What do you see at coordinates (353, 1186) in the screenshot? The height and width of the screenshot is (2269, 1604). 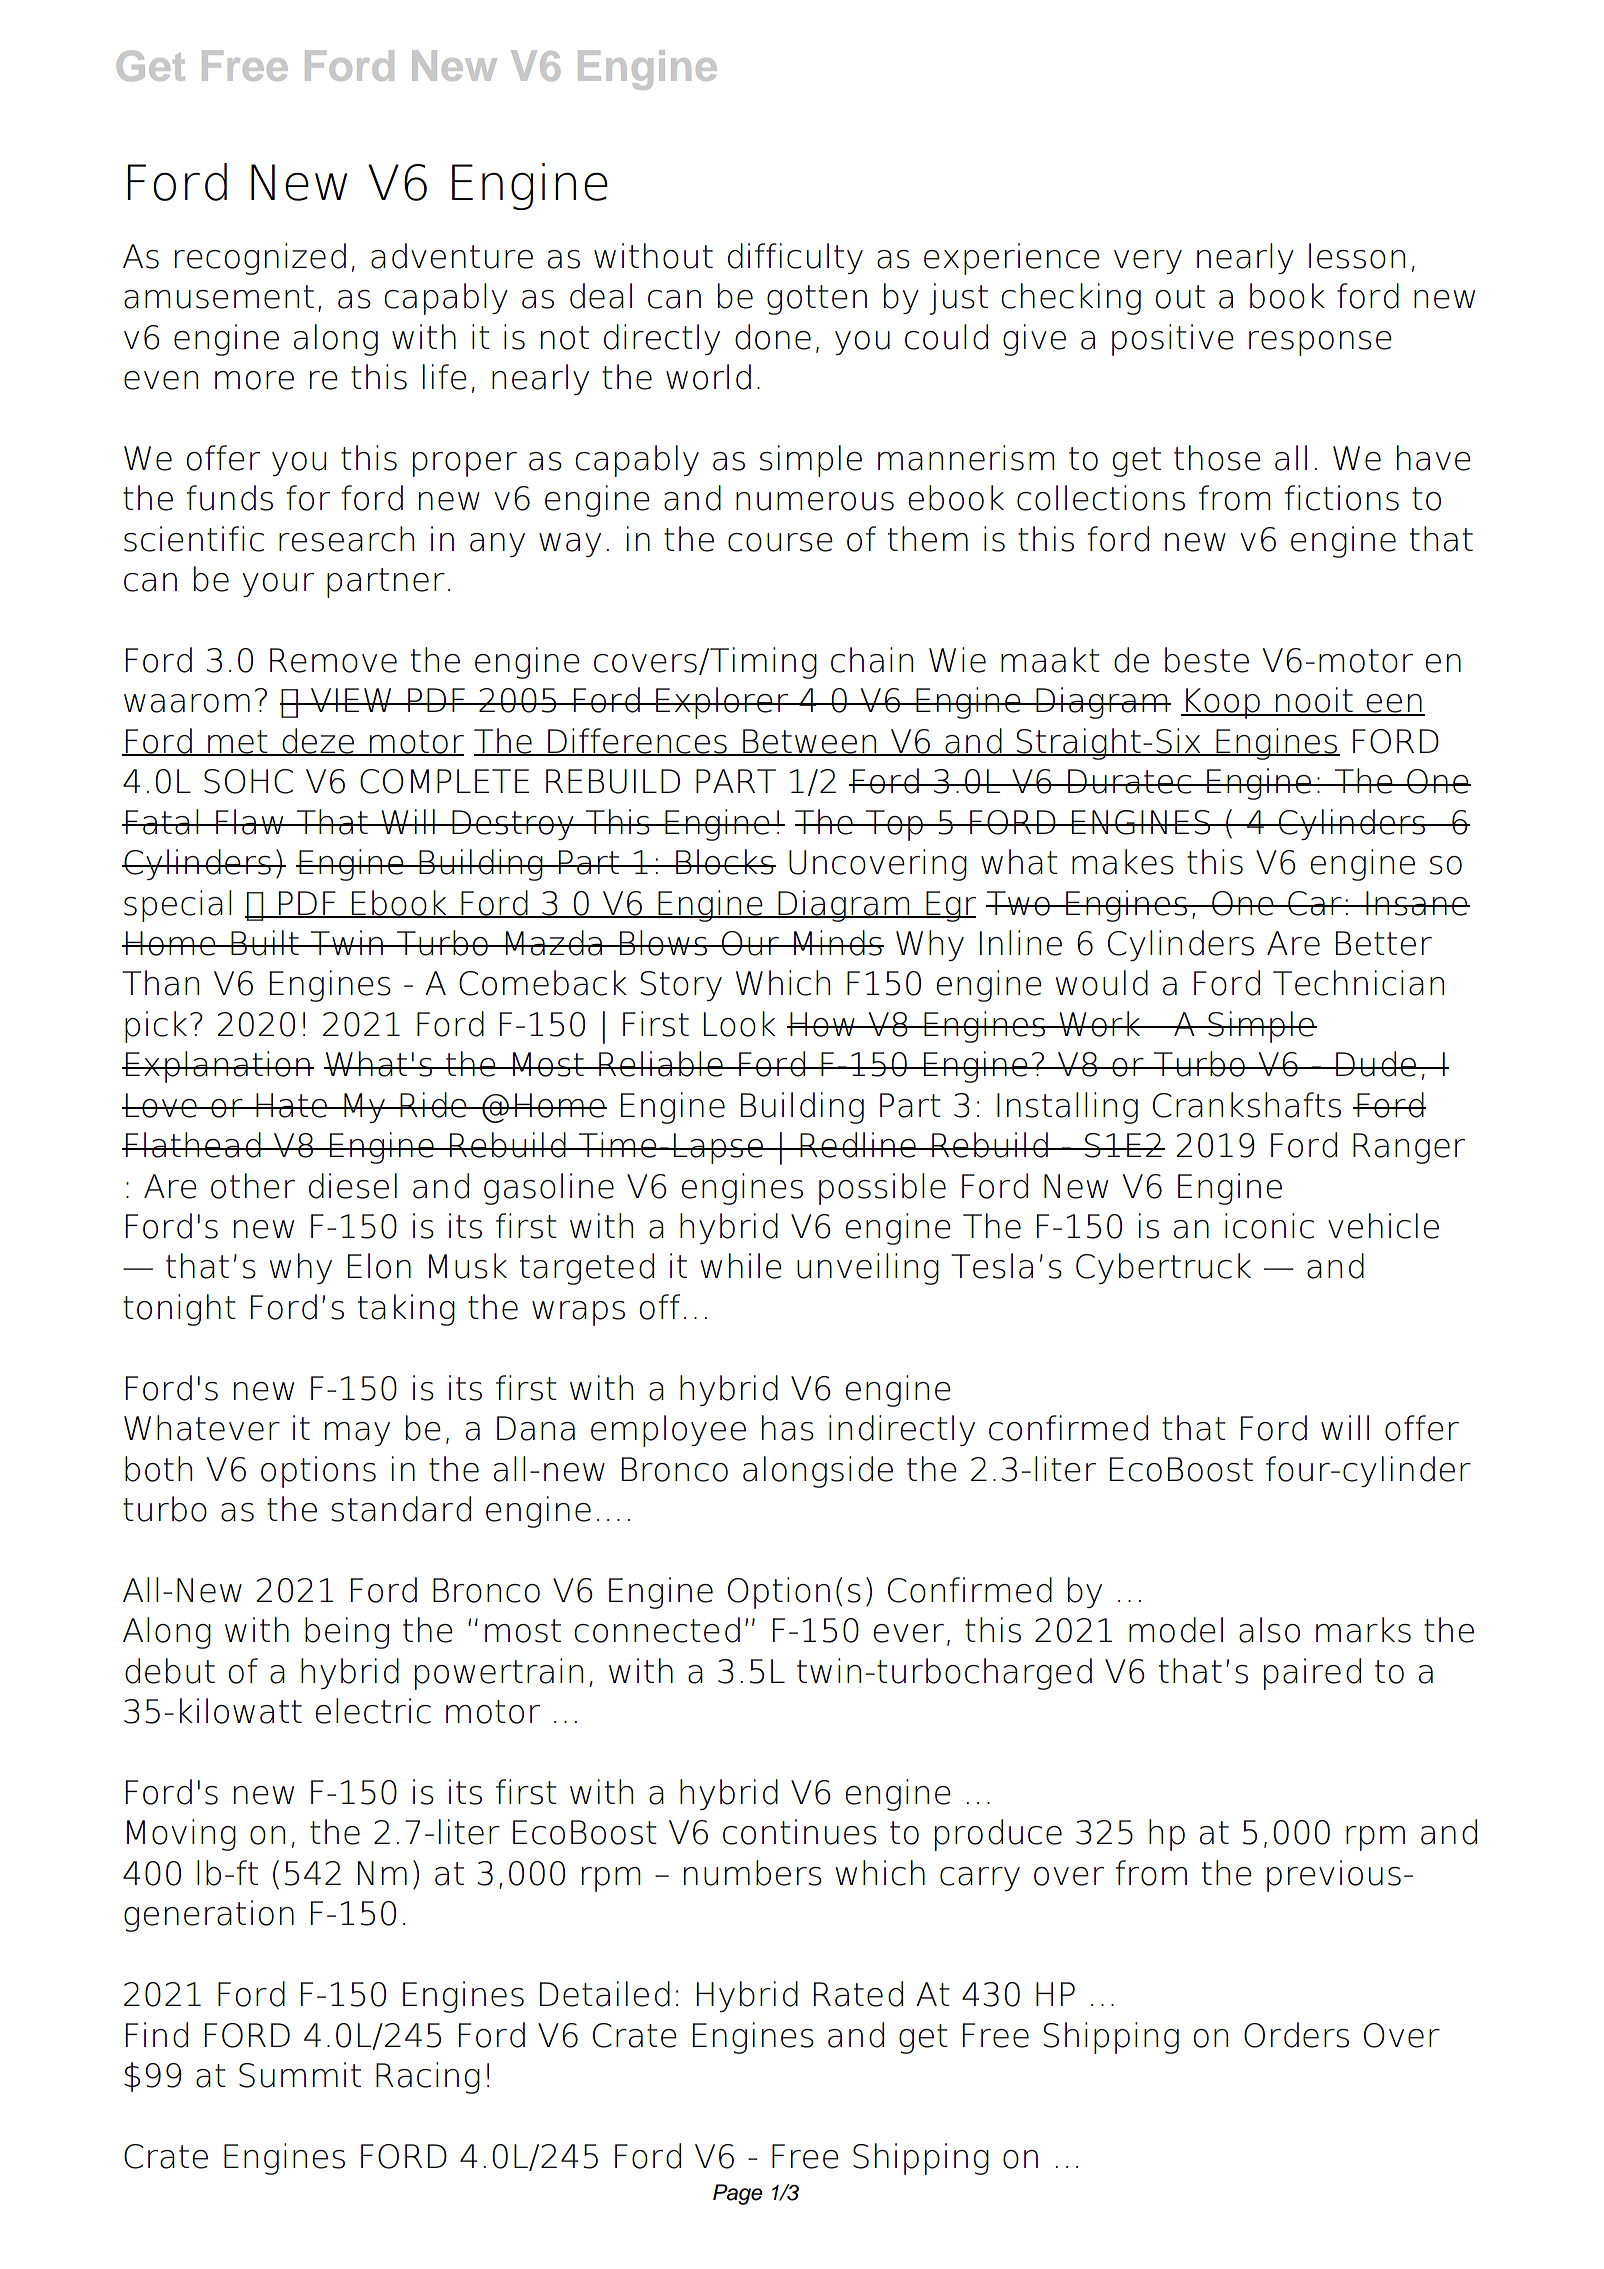 I see `diesel` at bounding box center [353, 1186].
